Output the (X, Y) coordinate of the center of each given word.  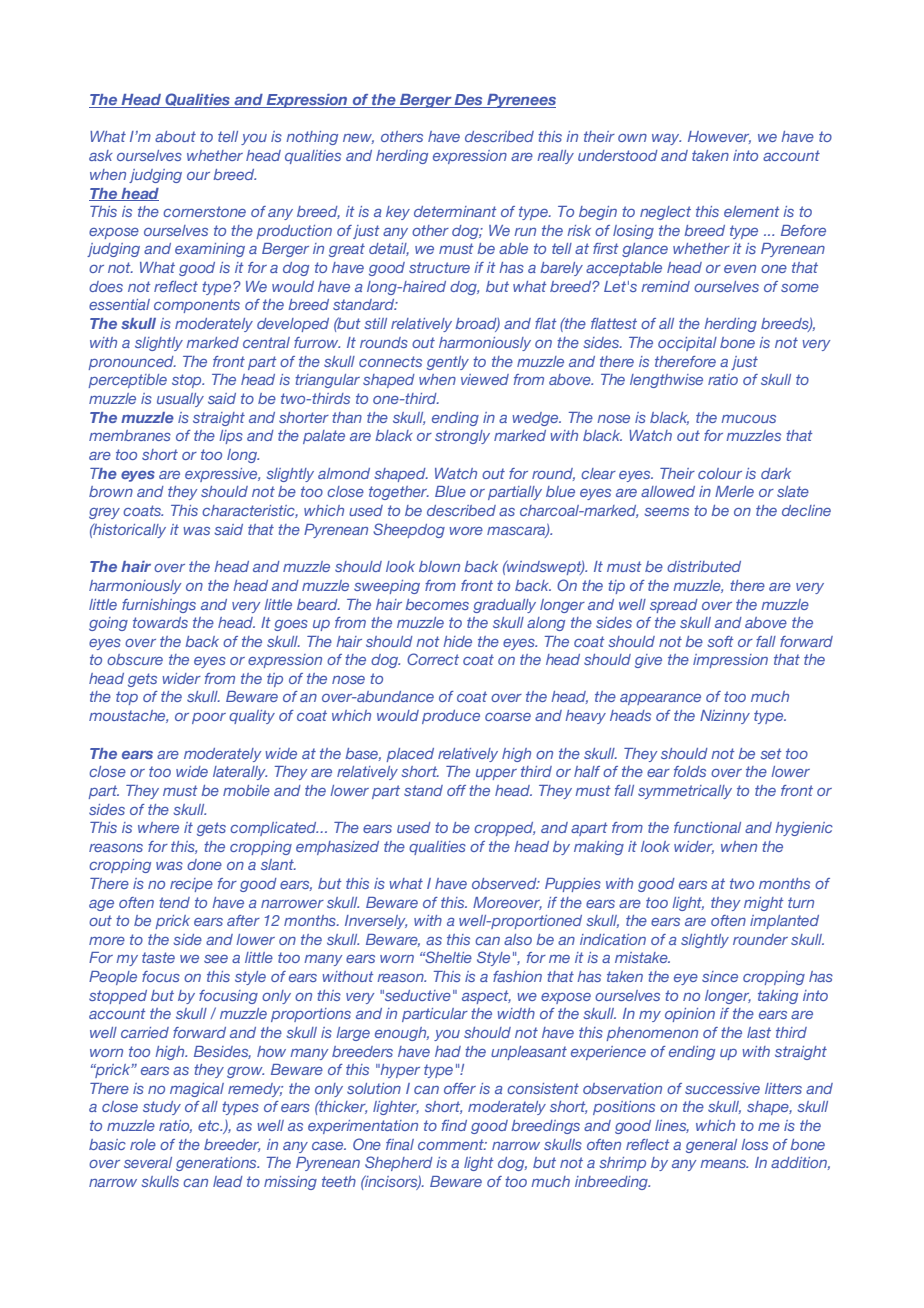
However (719, 137)
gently (448, 363)
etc (210, 1125)
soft (720, 641)
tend (174, 902)
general (711, 1146)
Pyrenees (520, 101)
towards (160, 622)
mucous (748, 419)
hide (457, 641)
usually (180, 400)
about (175, 136)
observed (505, 883)
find (454, 1125)
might (764, 904)
